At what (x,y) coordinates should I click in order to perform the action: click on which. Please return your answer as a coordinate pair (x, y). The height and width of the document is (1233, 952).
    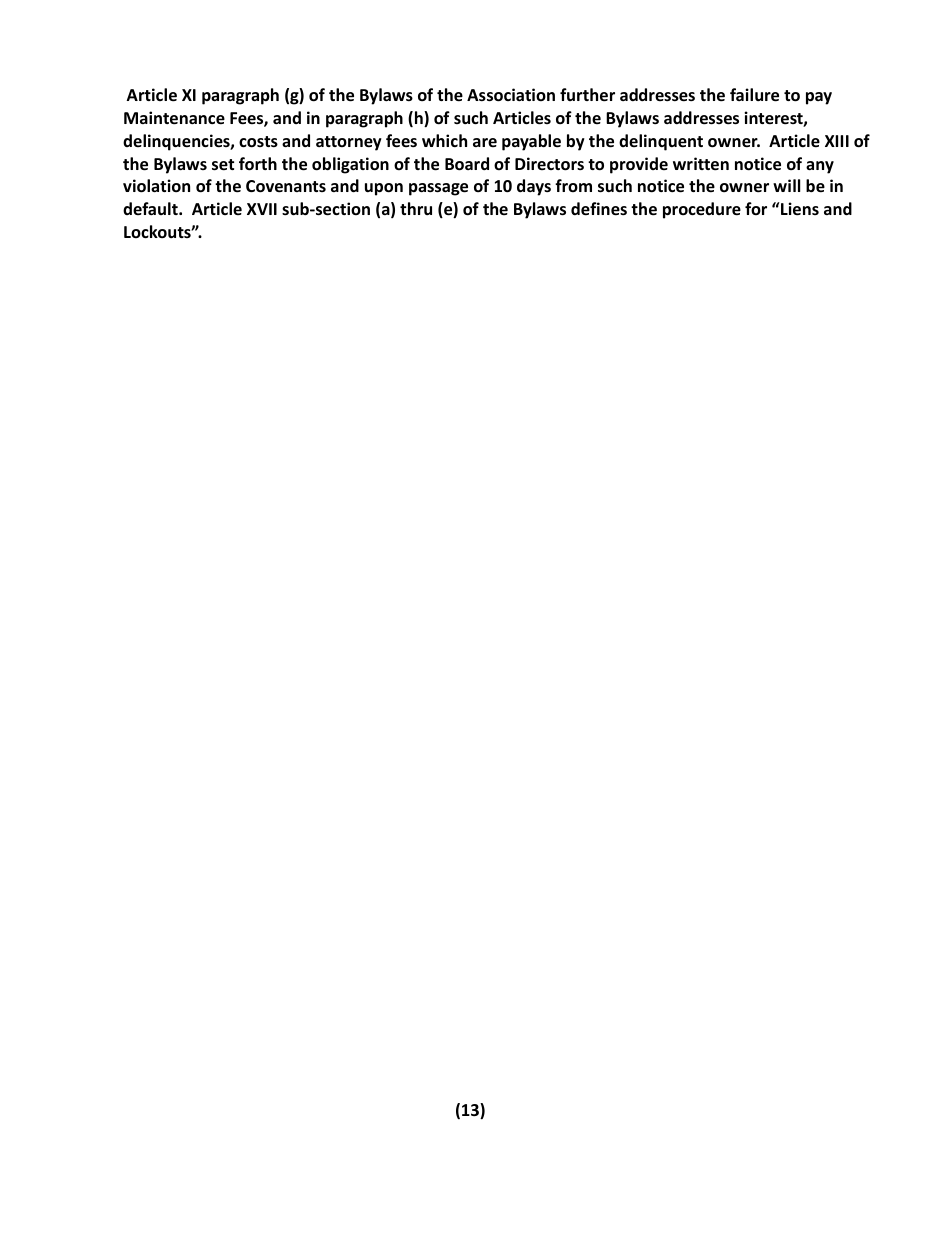
    Looking at the image, I should click on (444, 140).
